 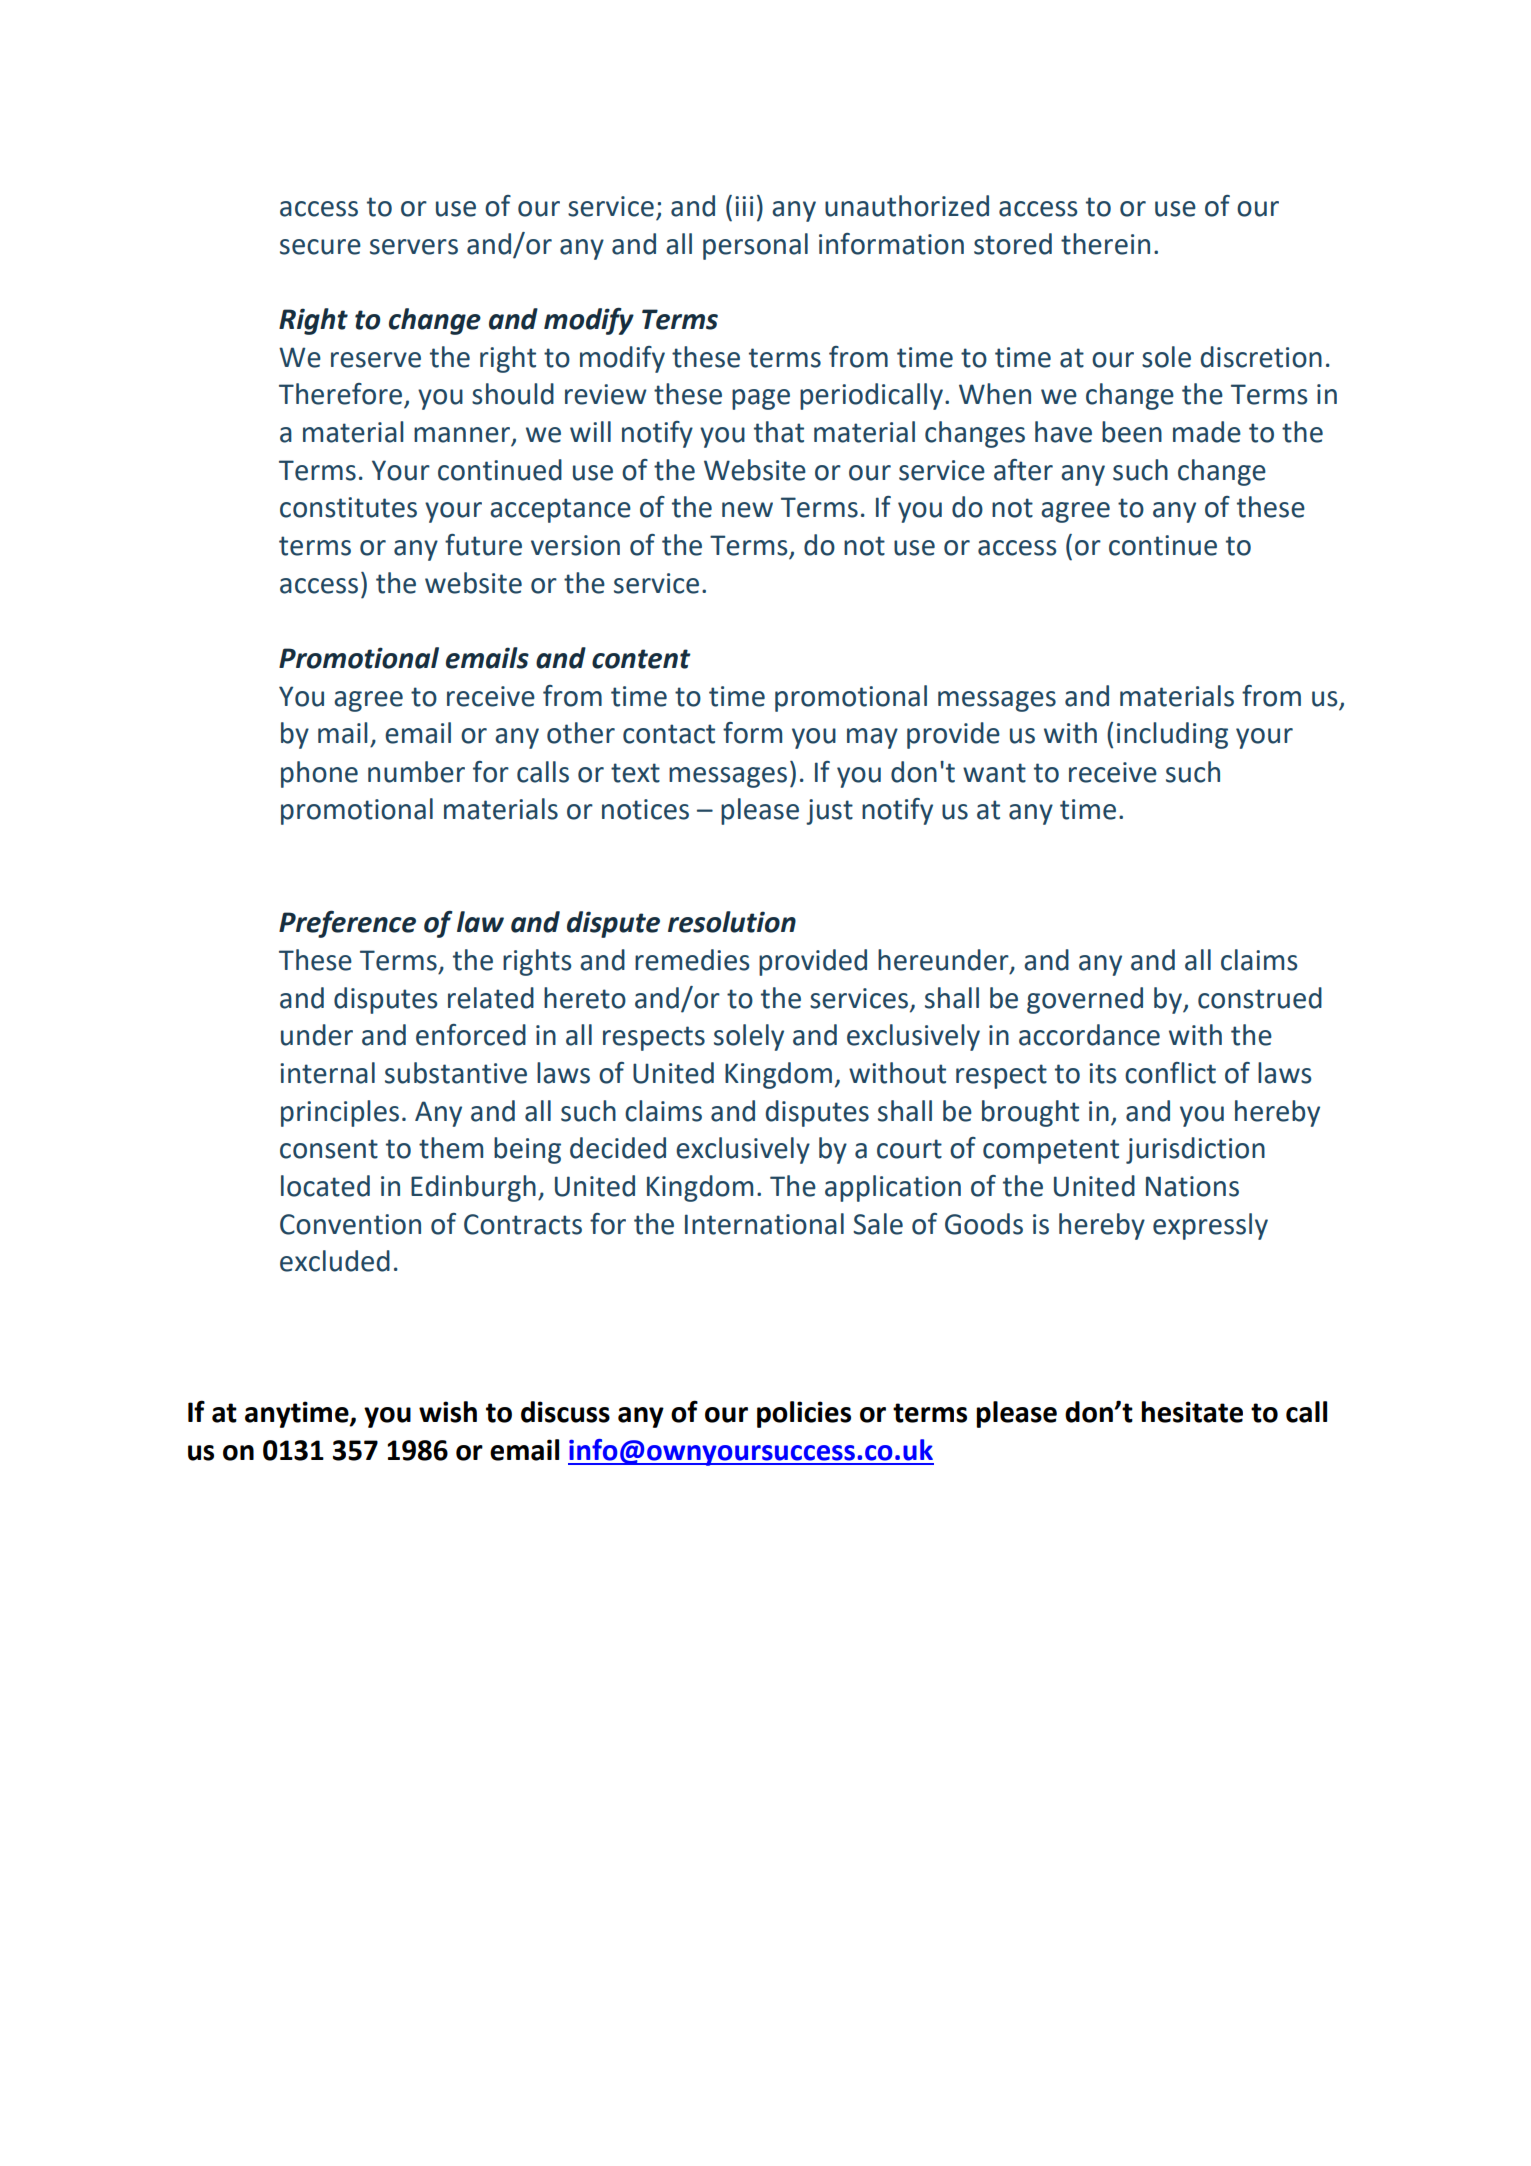 I want to click on personal, so click(x=755, y=246).
